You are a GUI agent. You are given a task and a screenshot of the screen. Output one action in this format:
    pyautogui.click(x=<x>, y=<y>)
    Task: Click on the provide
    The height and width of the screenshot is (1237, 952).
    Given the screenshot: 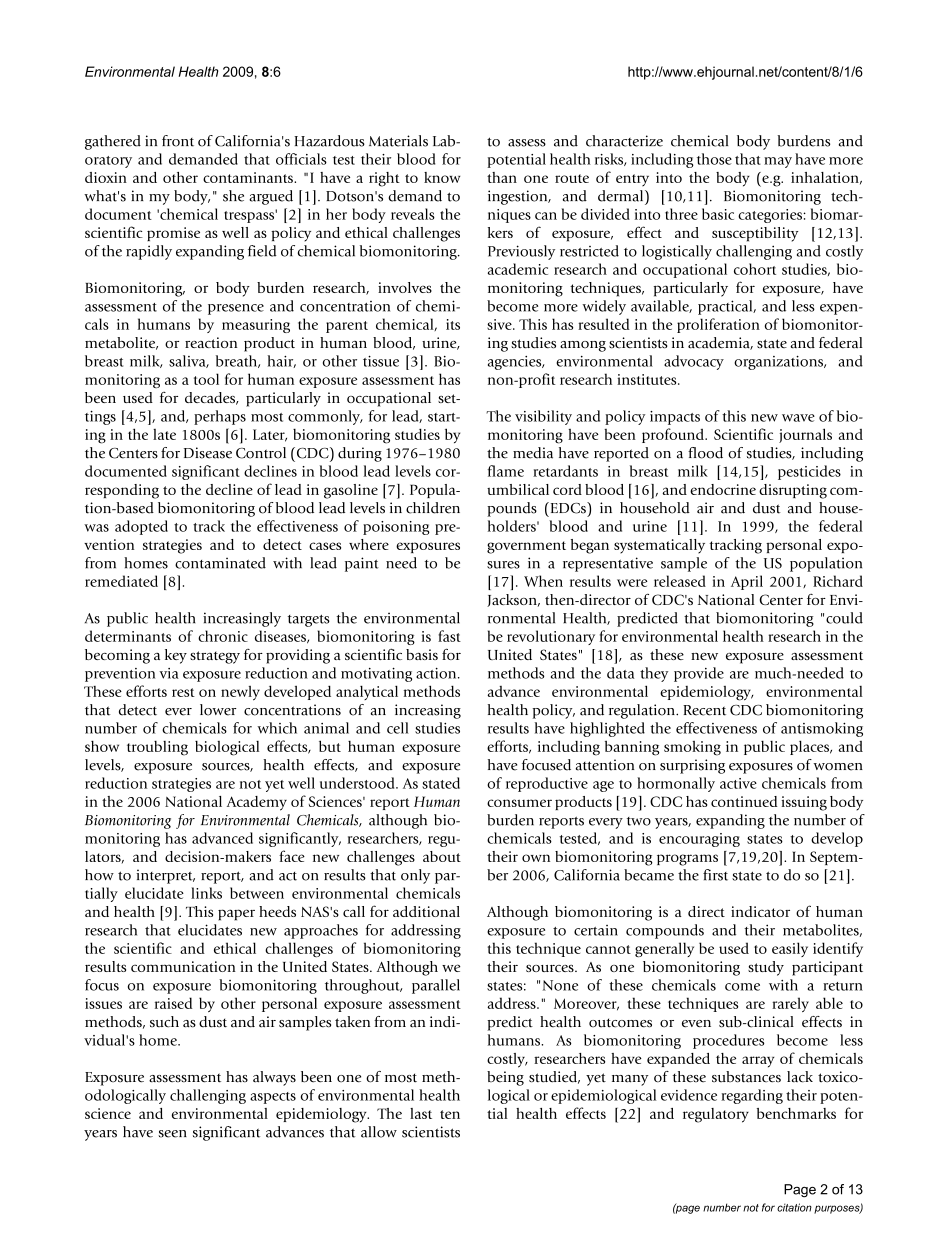 What is the action you would take?
    pyautogui.click(x=699, y=674)
